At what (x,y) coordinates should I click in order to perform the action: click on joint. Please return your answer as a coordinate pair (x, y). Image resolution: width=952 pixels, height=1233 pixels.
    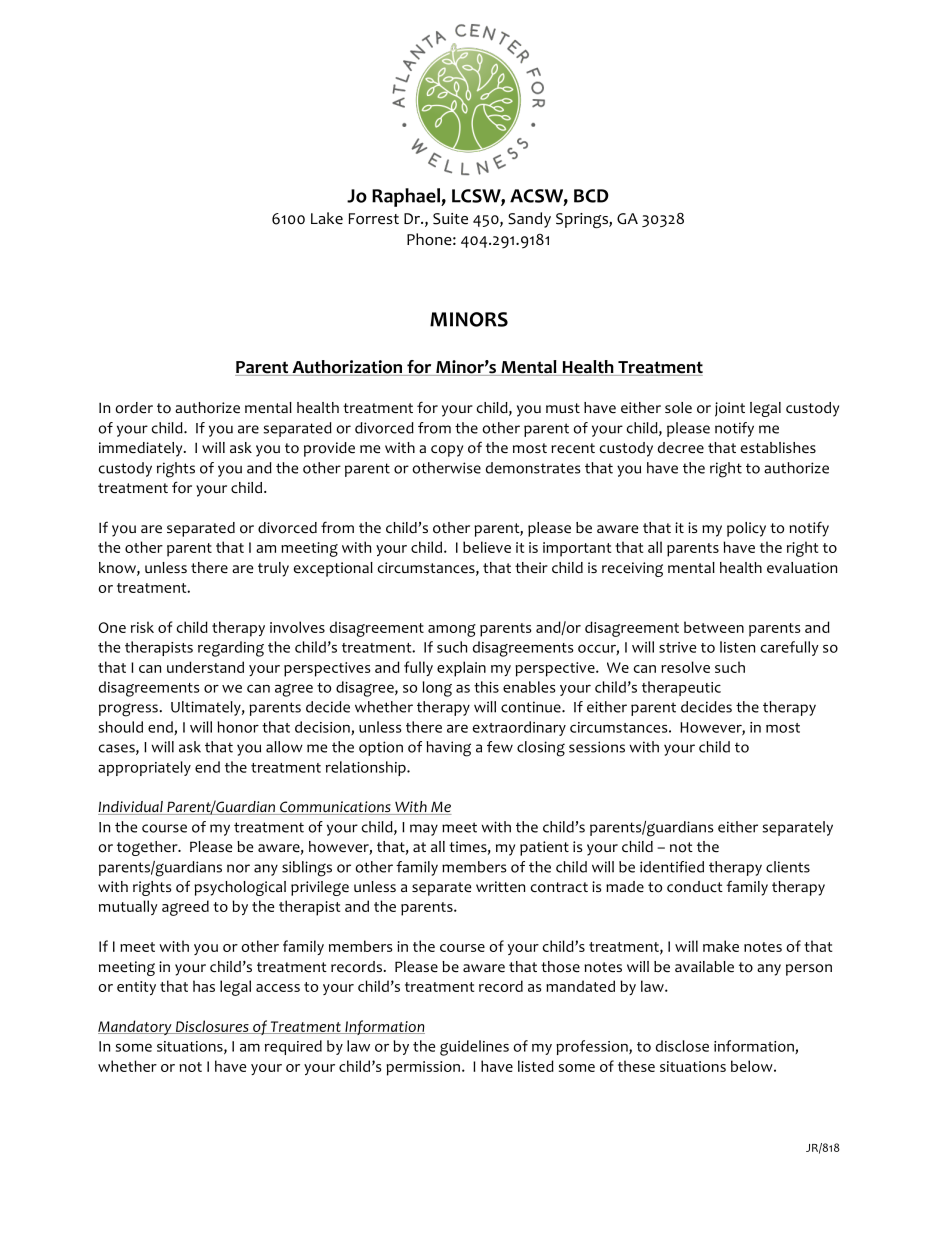
    Looking at the image, I should click on (730, 409).
